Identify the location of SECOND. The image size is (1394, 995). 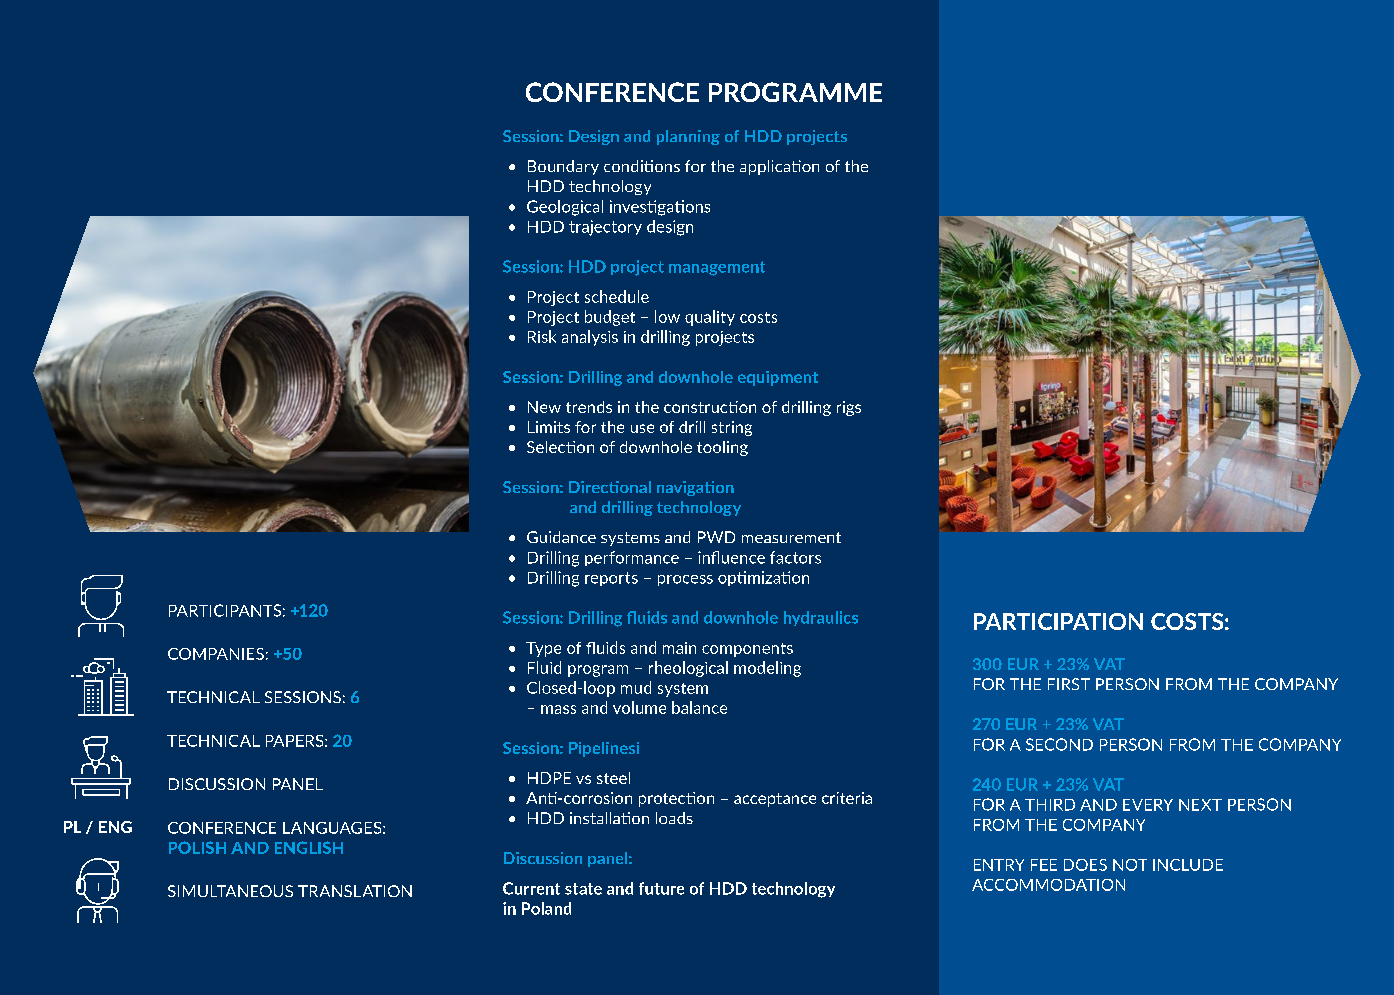
(1059, 744).
